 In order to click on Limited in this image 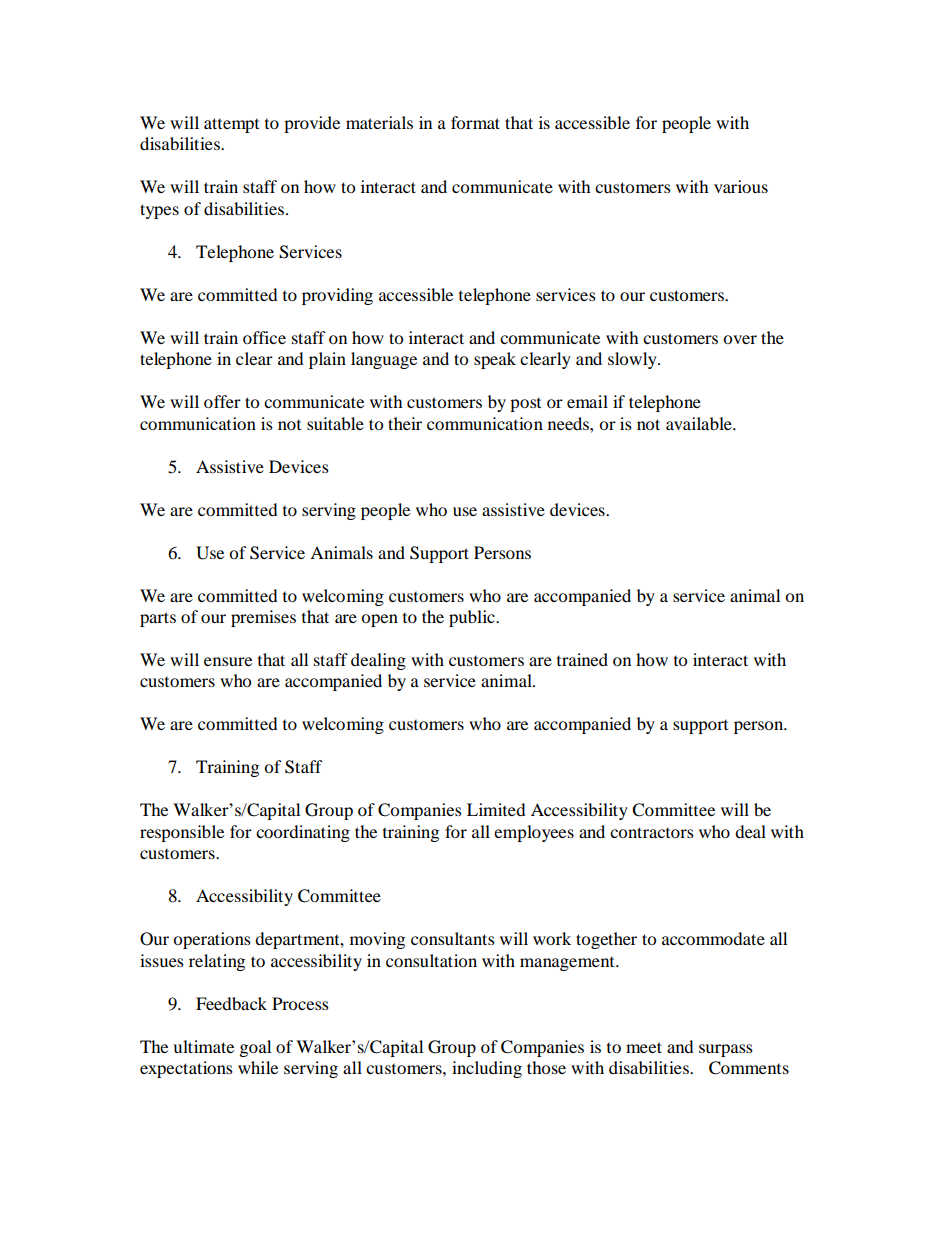, I will do `click(496, 809)`.
